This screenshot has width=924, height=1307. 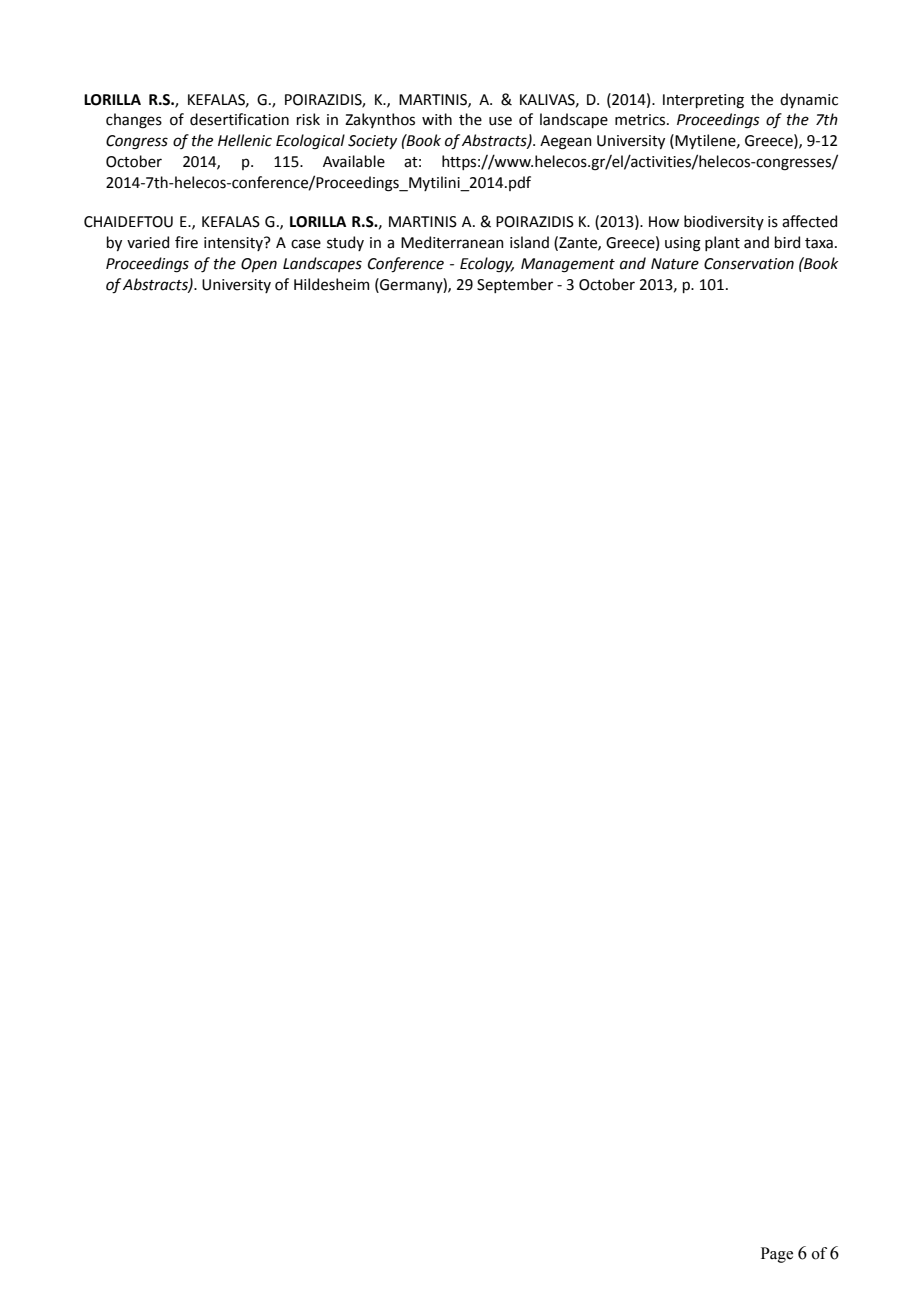 What do you see at coordinates (259, 265) in the screenshot?
I see `Open` at bounding box center [259, 265].
